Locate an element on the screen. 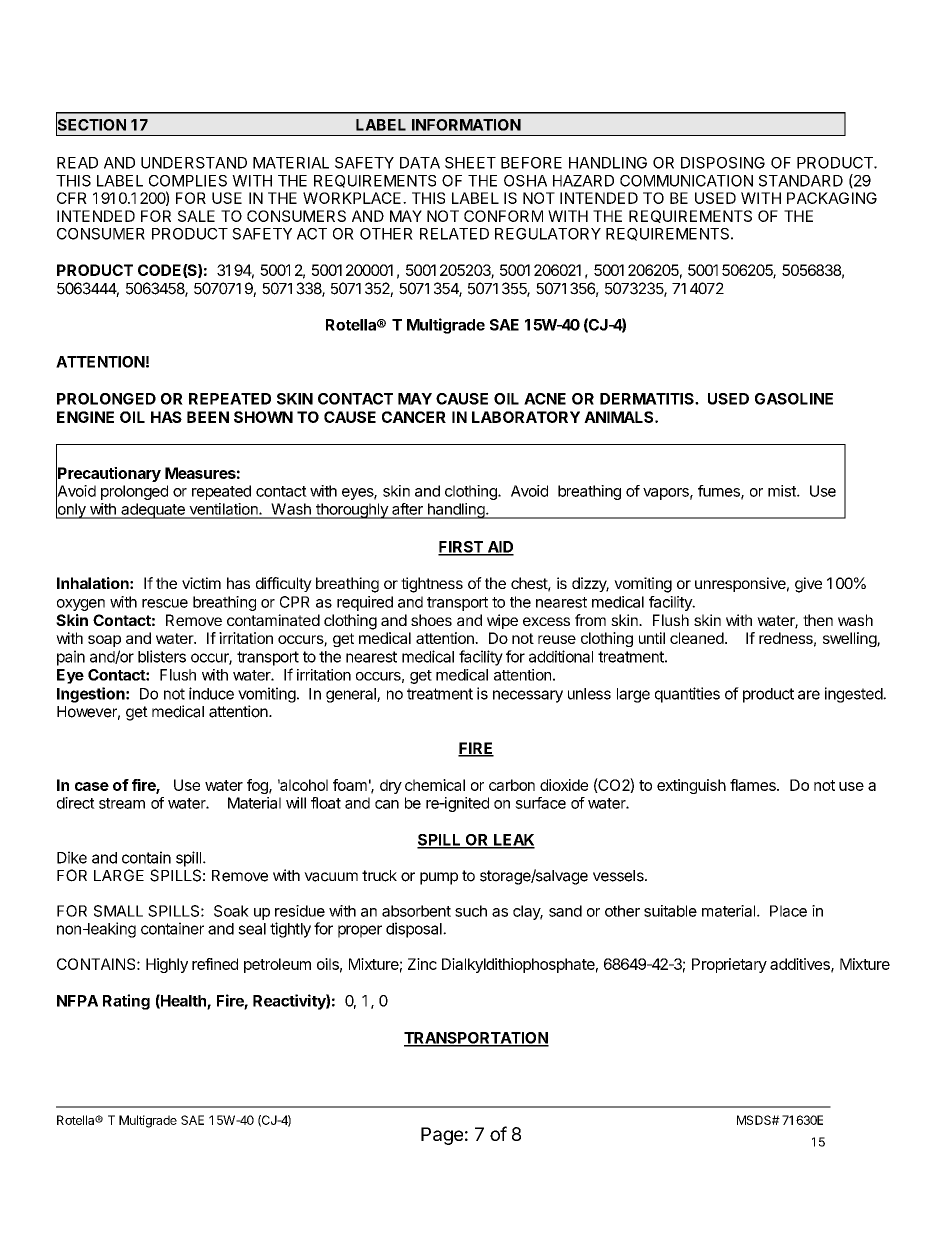 Image resolution: width=952 pixels, height=1233 pixels. then is located at coordinates (818, 620).
